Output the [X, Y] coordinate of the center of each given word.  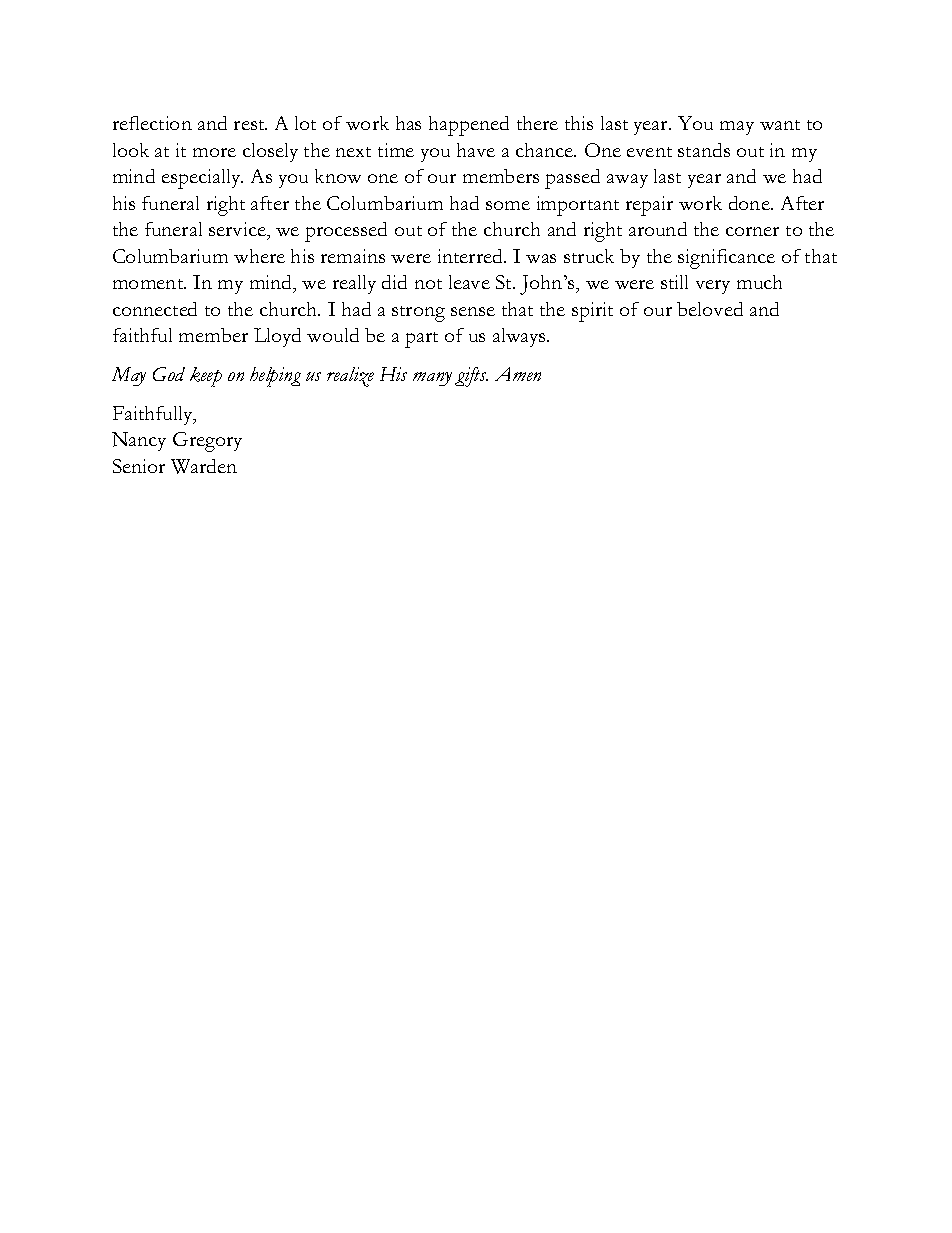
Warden [204, 466]
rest [250, 125]
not [428, 284]
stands [704, 150]
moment [149, 284]
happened [469, 126]
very [713, 287]
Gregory [207, 442]
